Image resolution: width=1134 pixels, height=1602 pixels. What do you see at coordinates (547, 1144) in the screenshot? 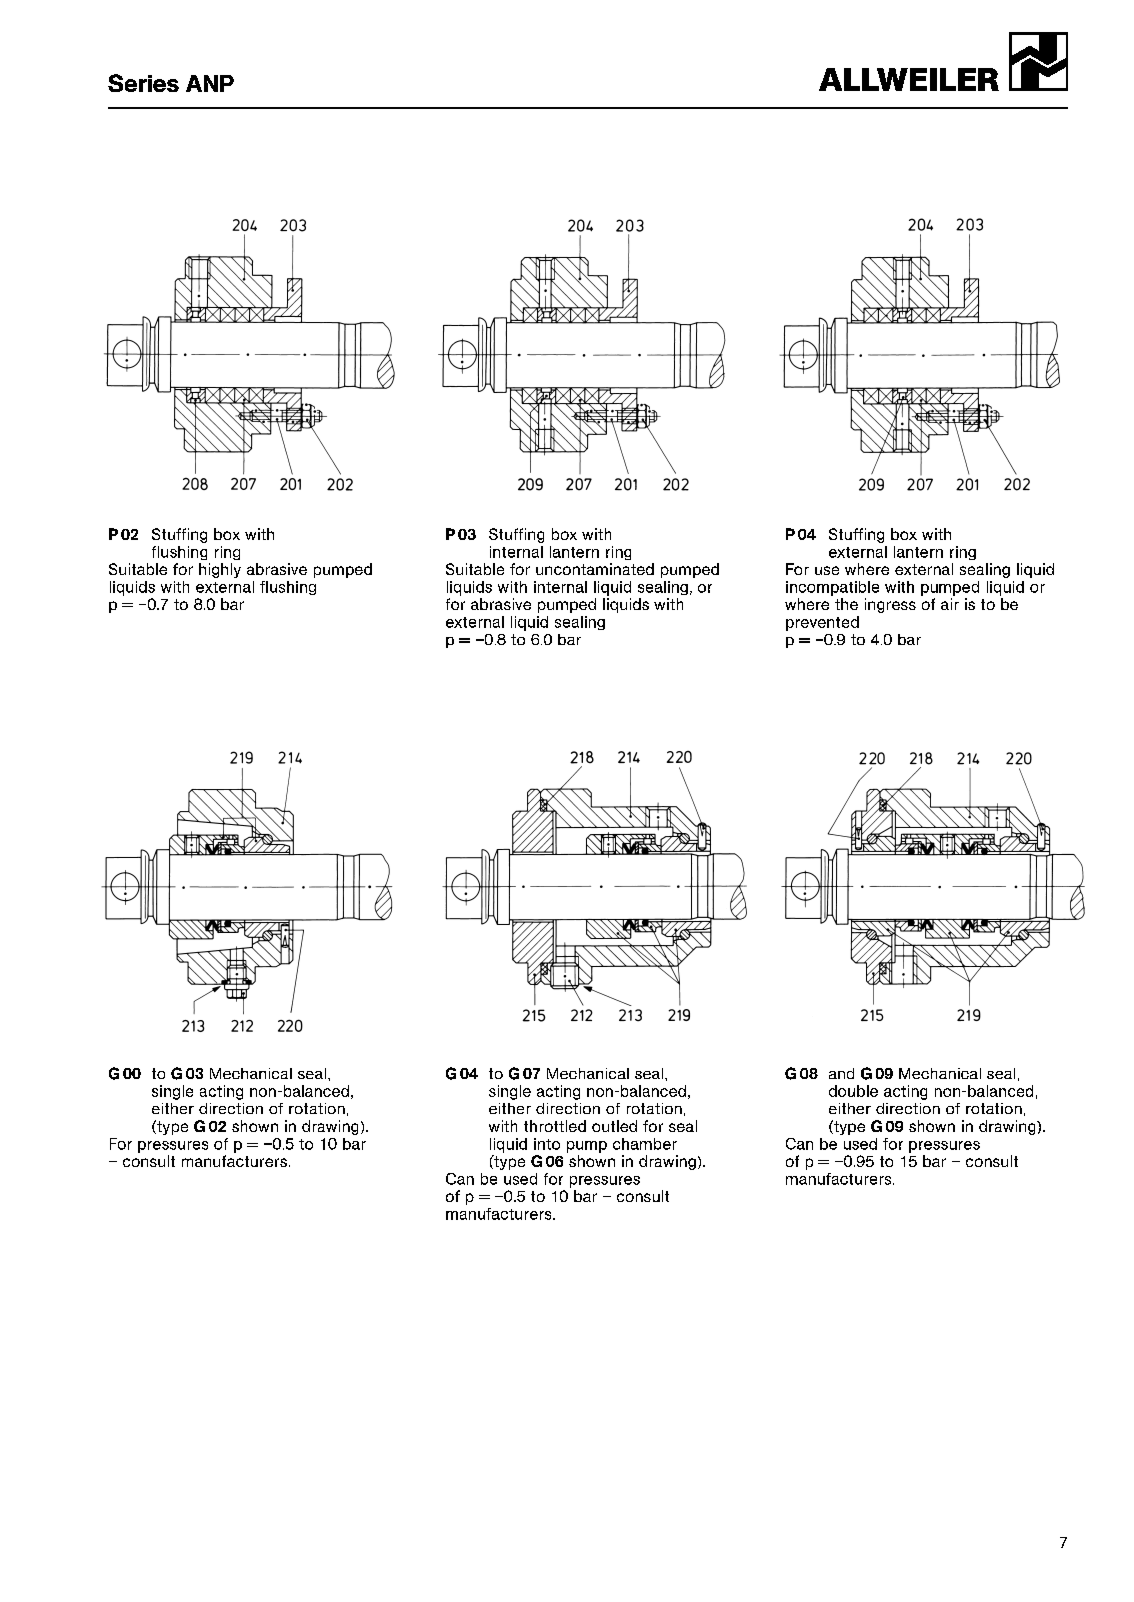
I see `into` at bounding box center [547, 1144].
